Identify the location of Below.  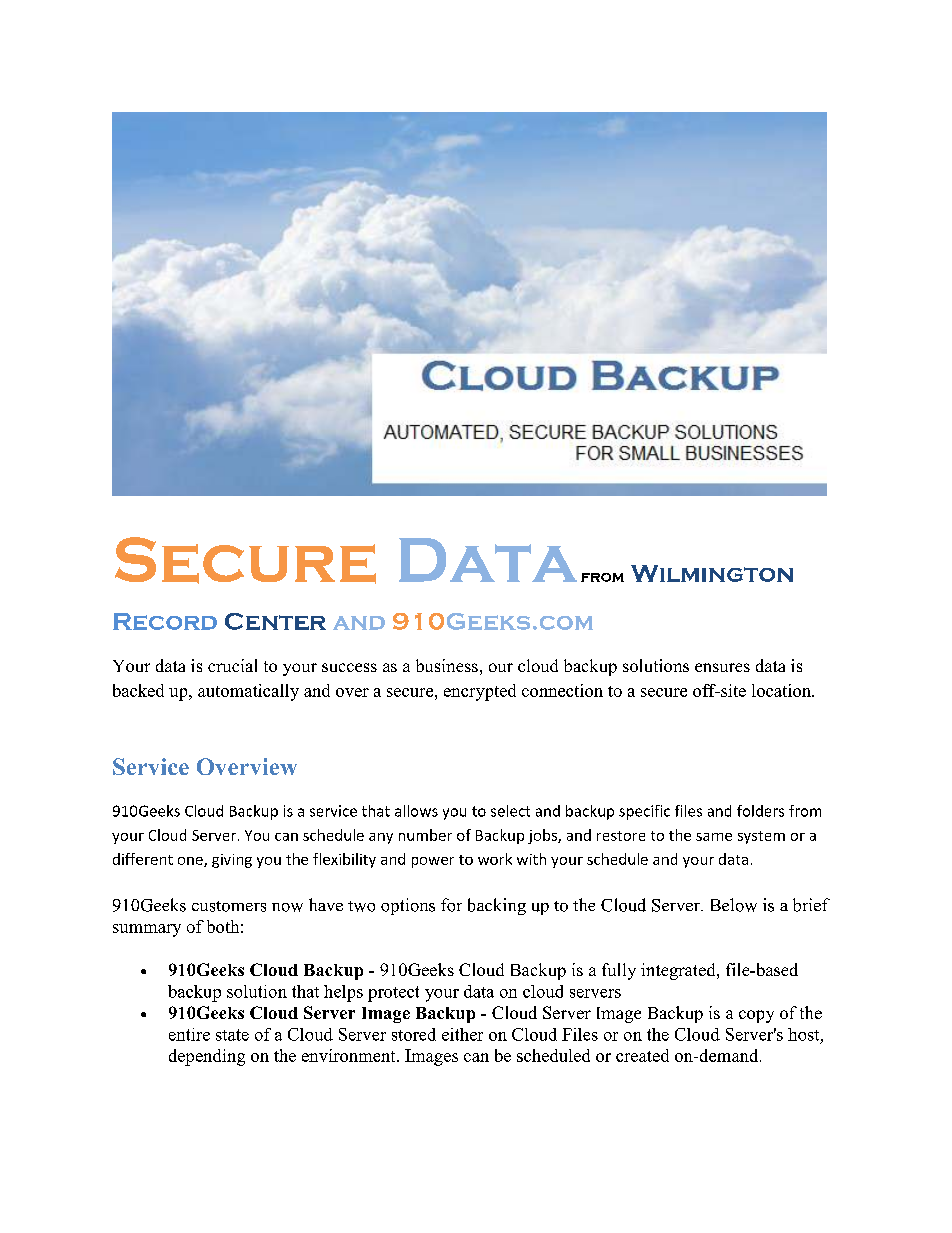
(734, 905).
